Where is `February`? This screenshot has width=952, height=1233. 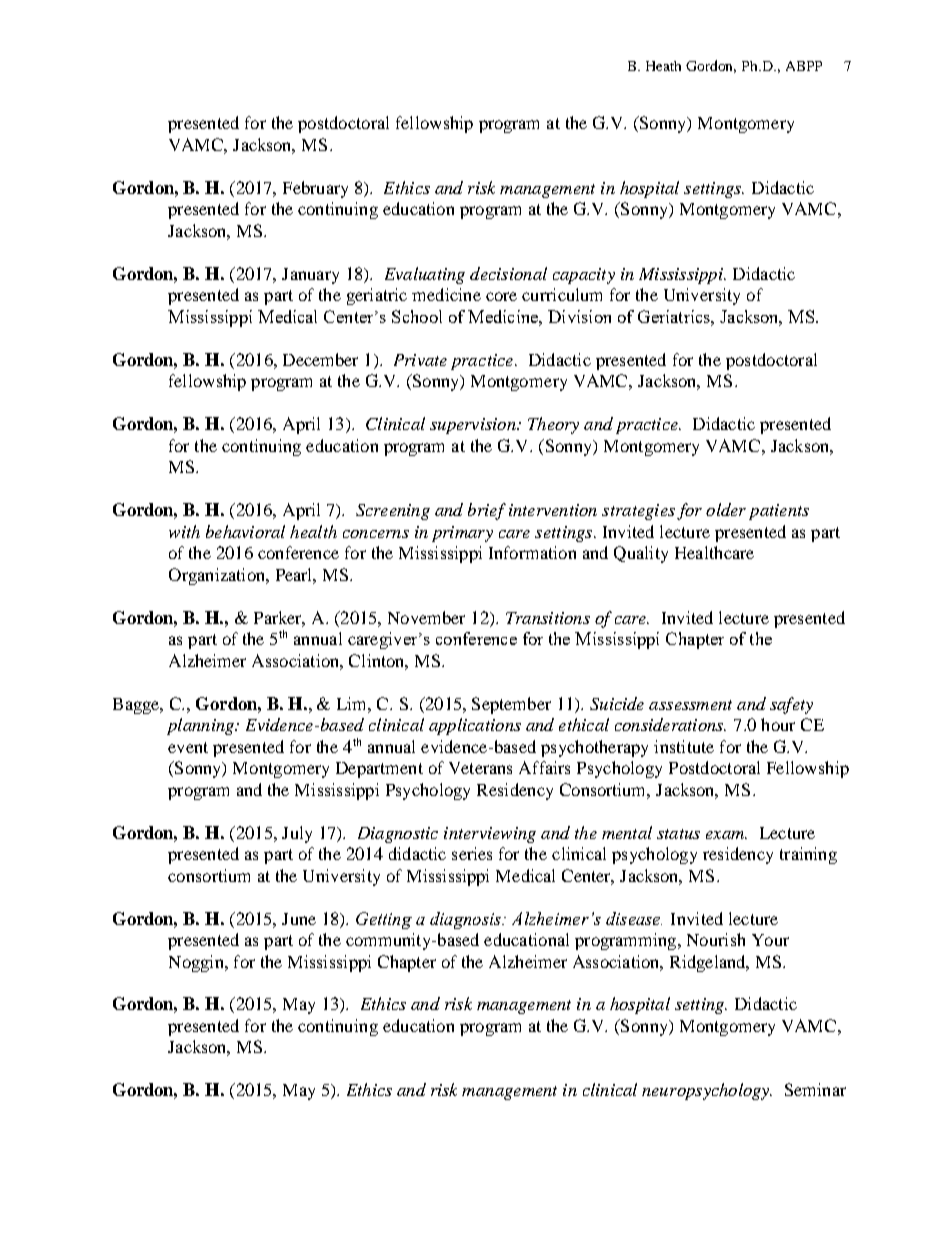 February is located at coordinates (315, 189).
